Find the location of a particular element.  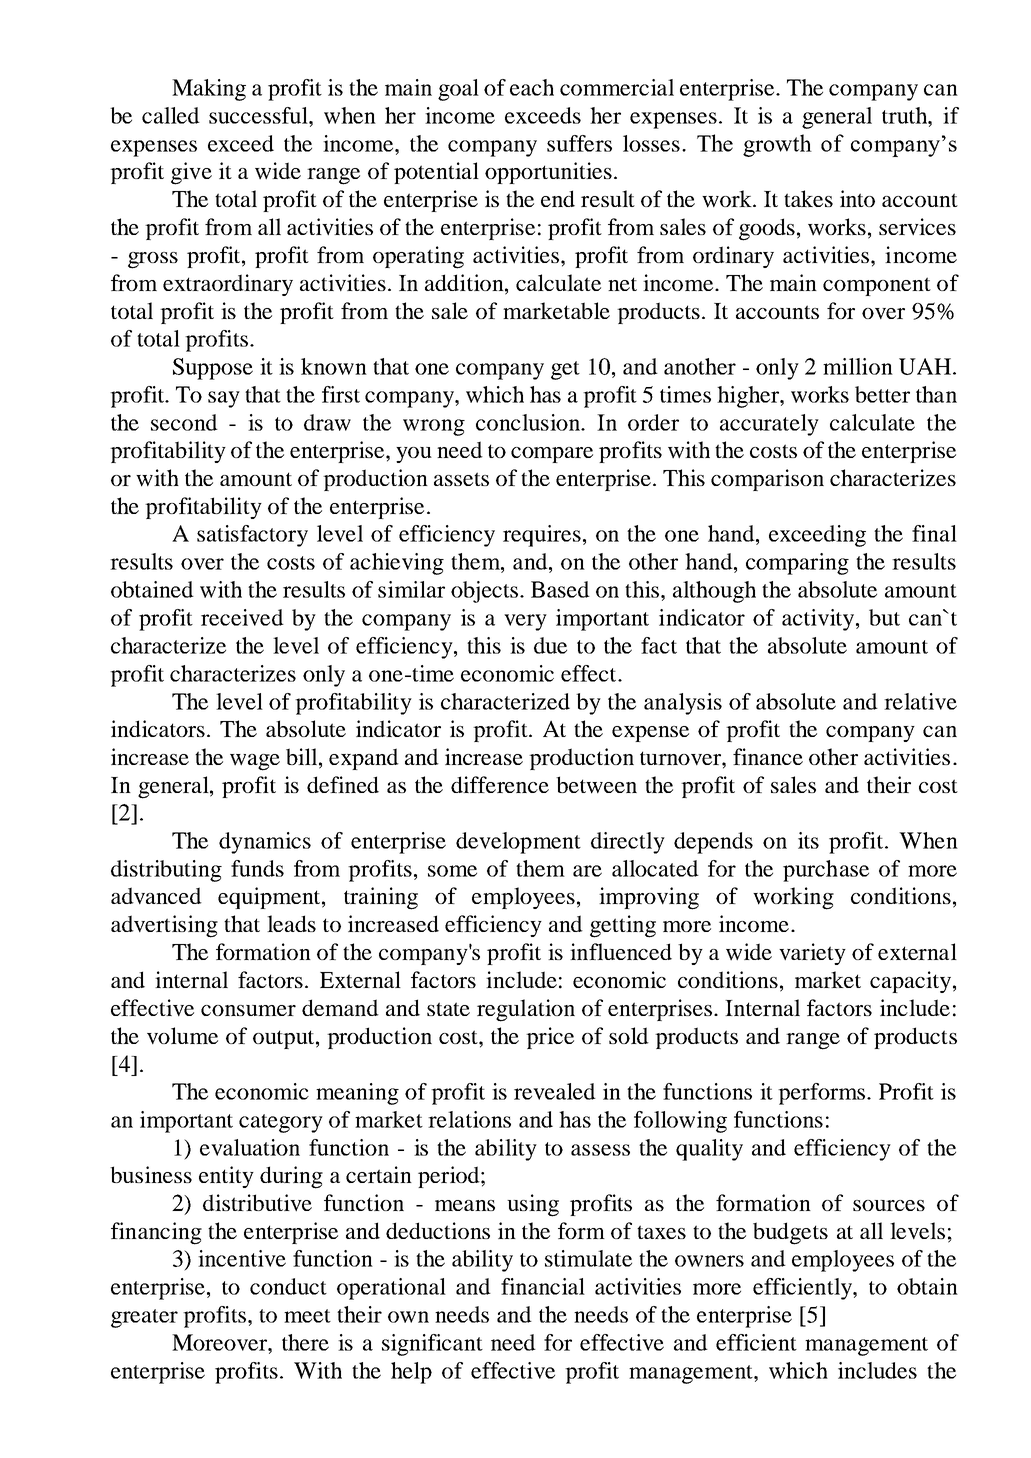

successful is located at coordinates (259, 115).
